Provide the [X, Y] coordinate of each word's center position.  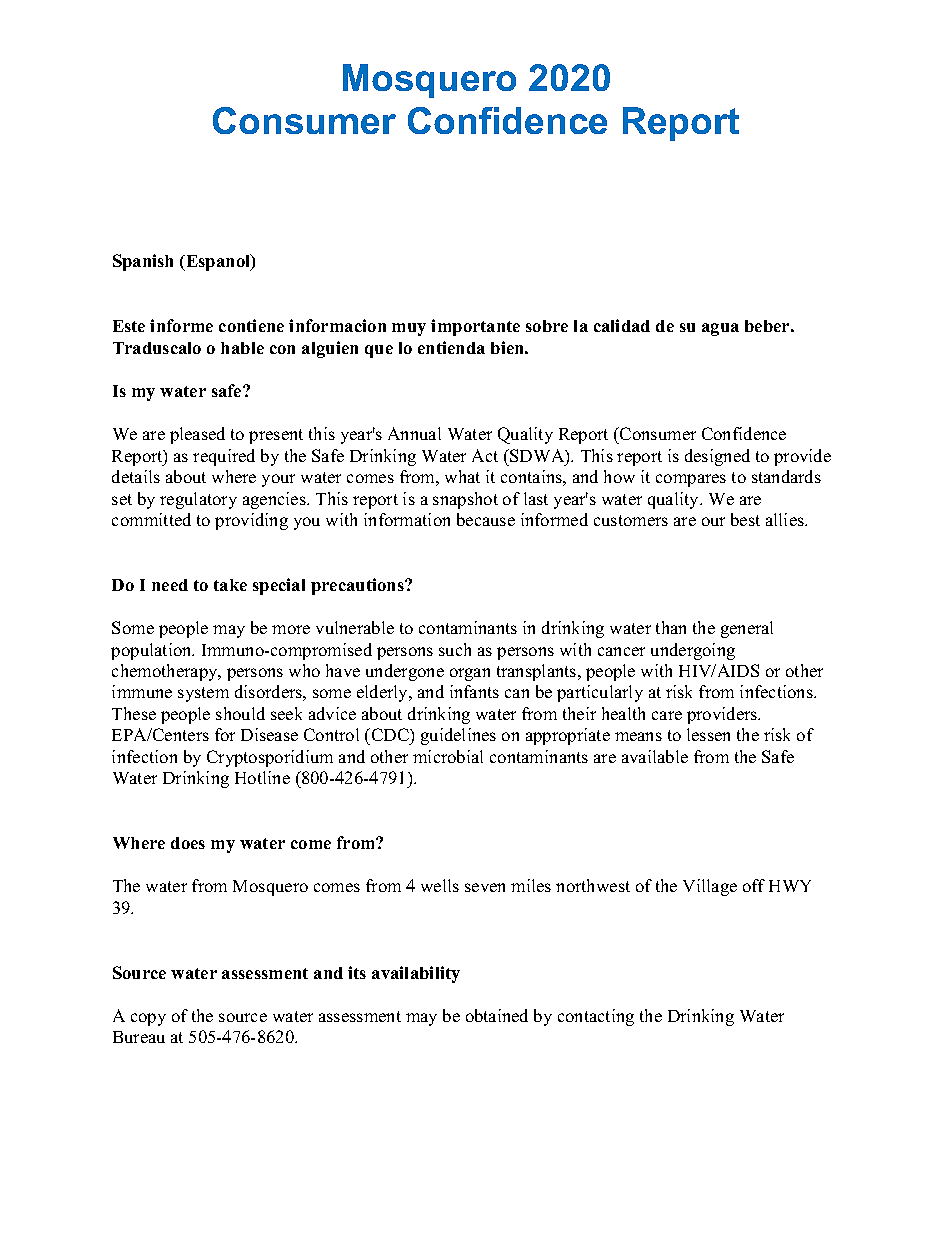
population [152, 651]
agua [720, 329]
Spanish [143, 262]
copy [148, 1019]
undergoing [693, 651]
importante [475, 327]
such [455, 649]
